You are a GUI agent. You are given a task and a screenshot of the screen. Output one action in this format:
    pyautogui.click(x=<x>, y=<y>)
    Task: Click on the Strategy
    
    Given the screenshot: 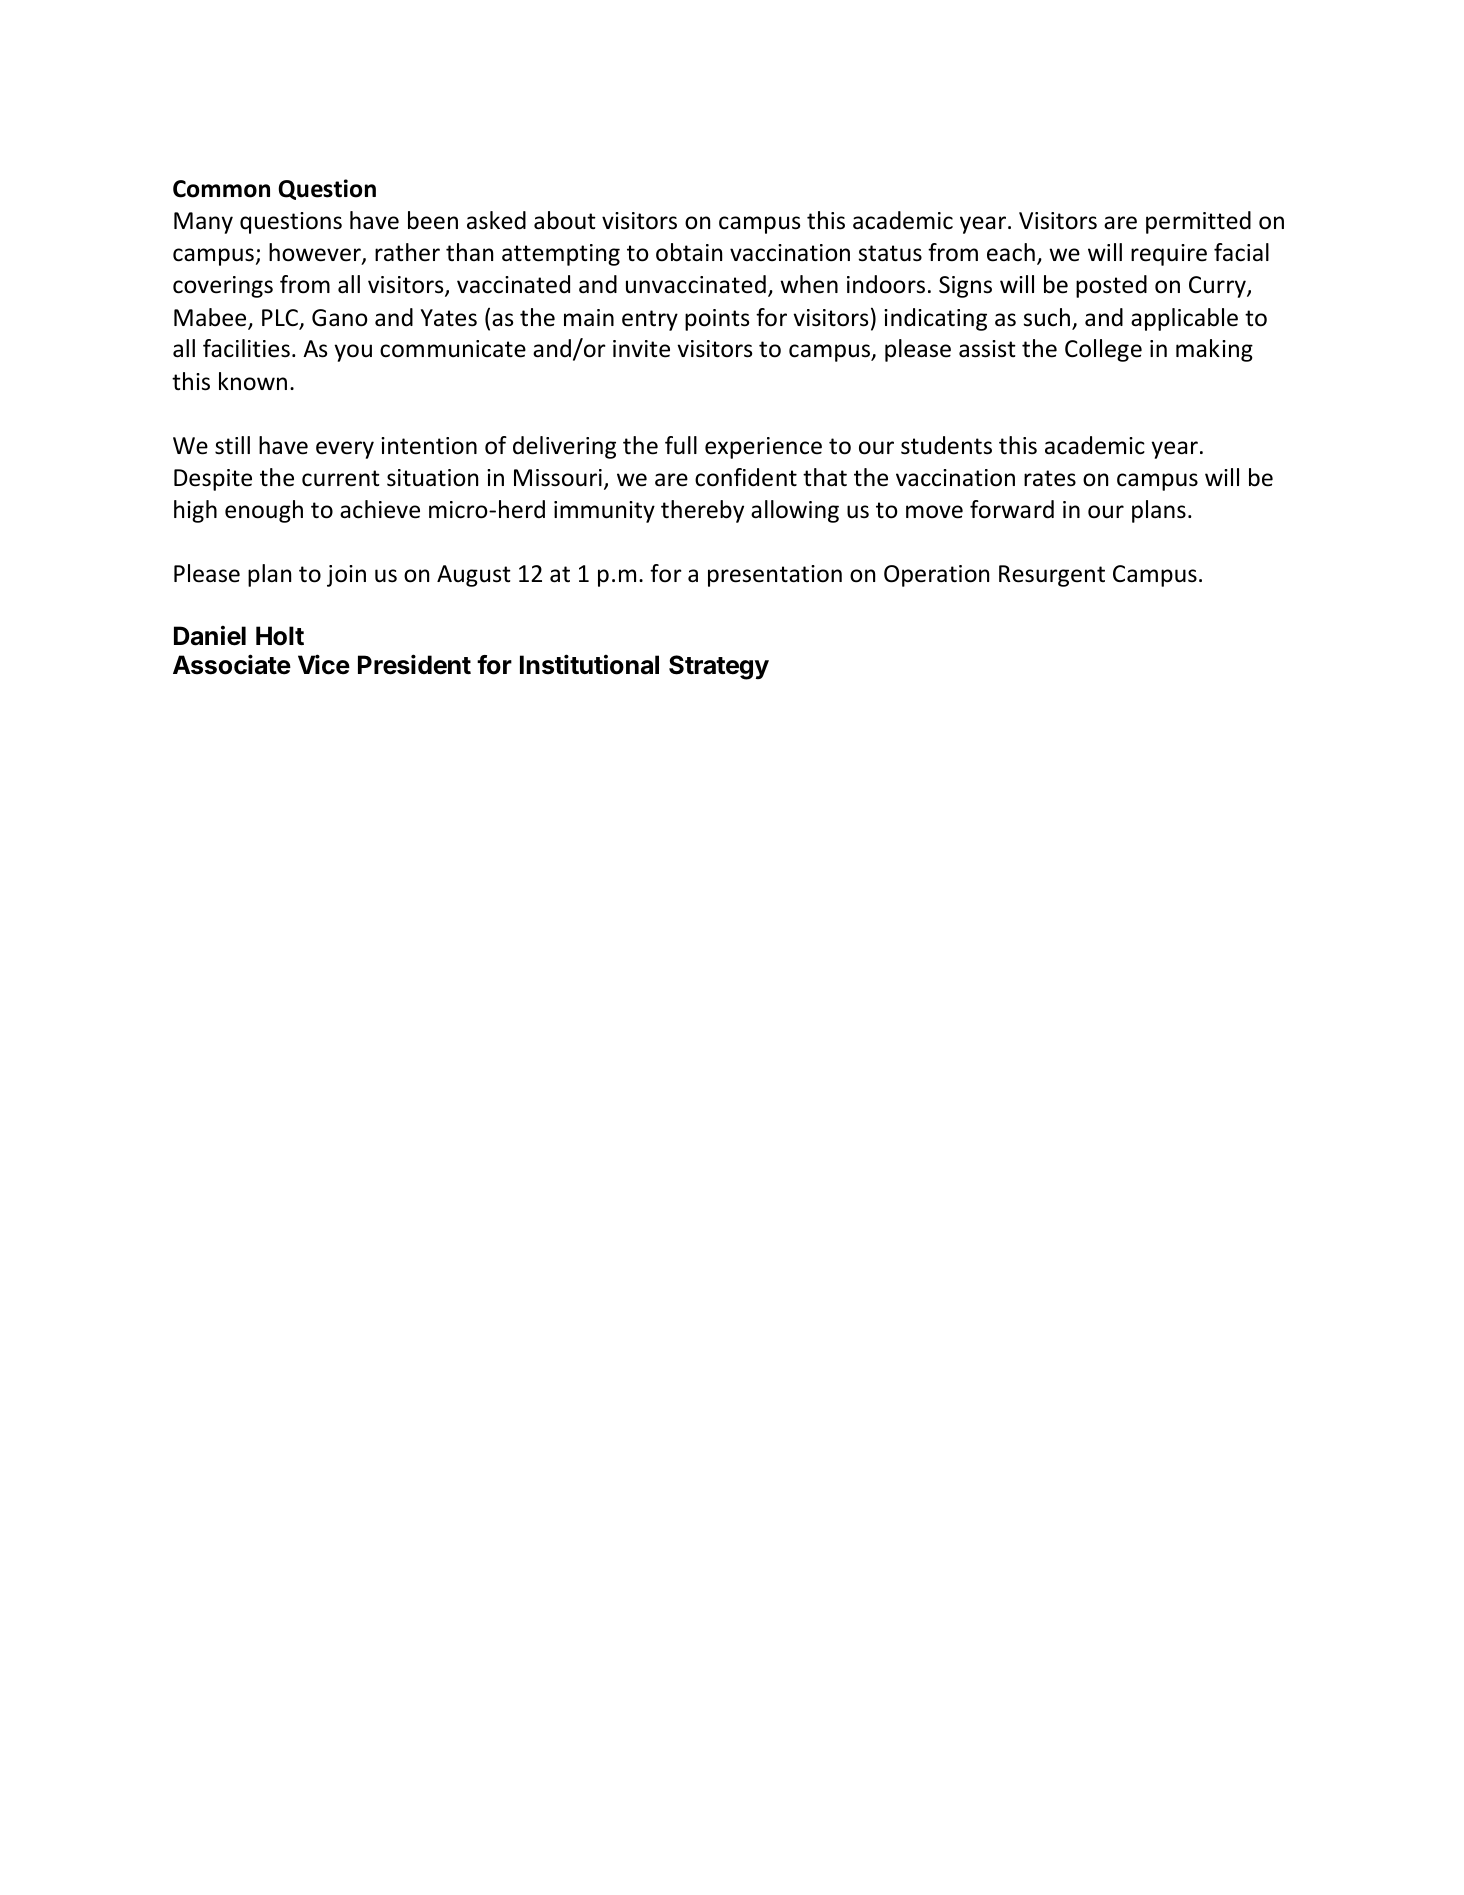 What is the action you would take?
    pyautogui.click(x=719, y=667)
